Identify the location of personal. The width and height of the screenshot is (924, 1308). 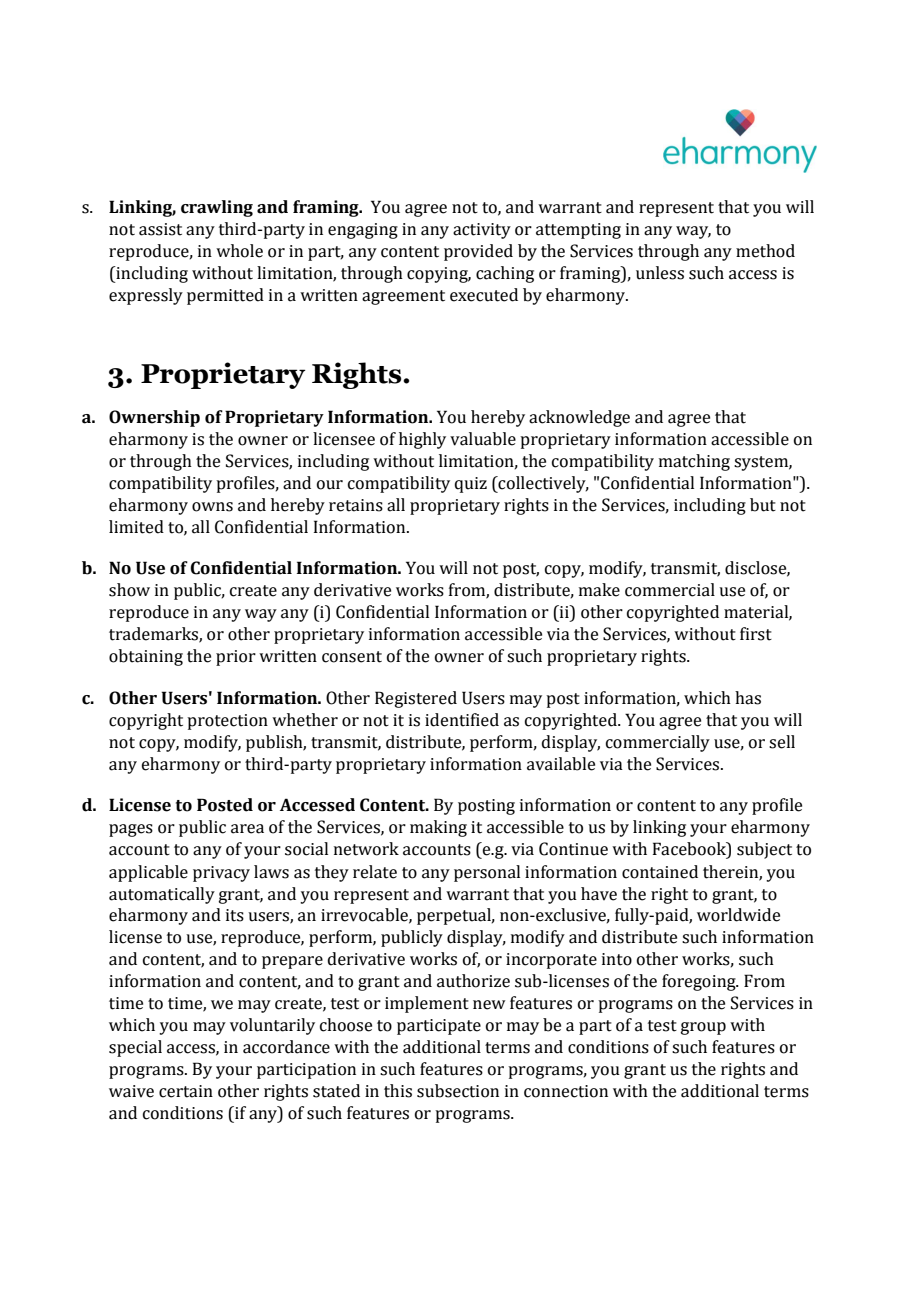
(487, 873).
